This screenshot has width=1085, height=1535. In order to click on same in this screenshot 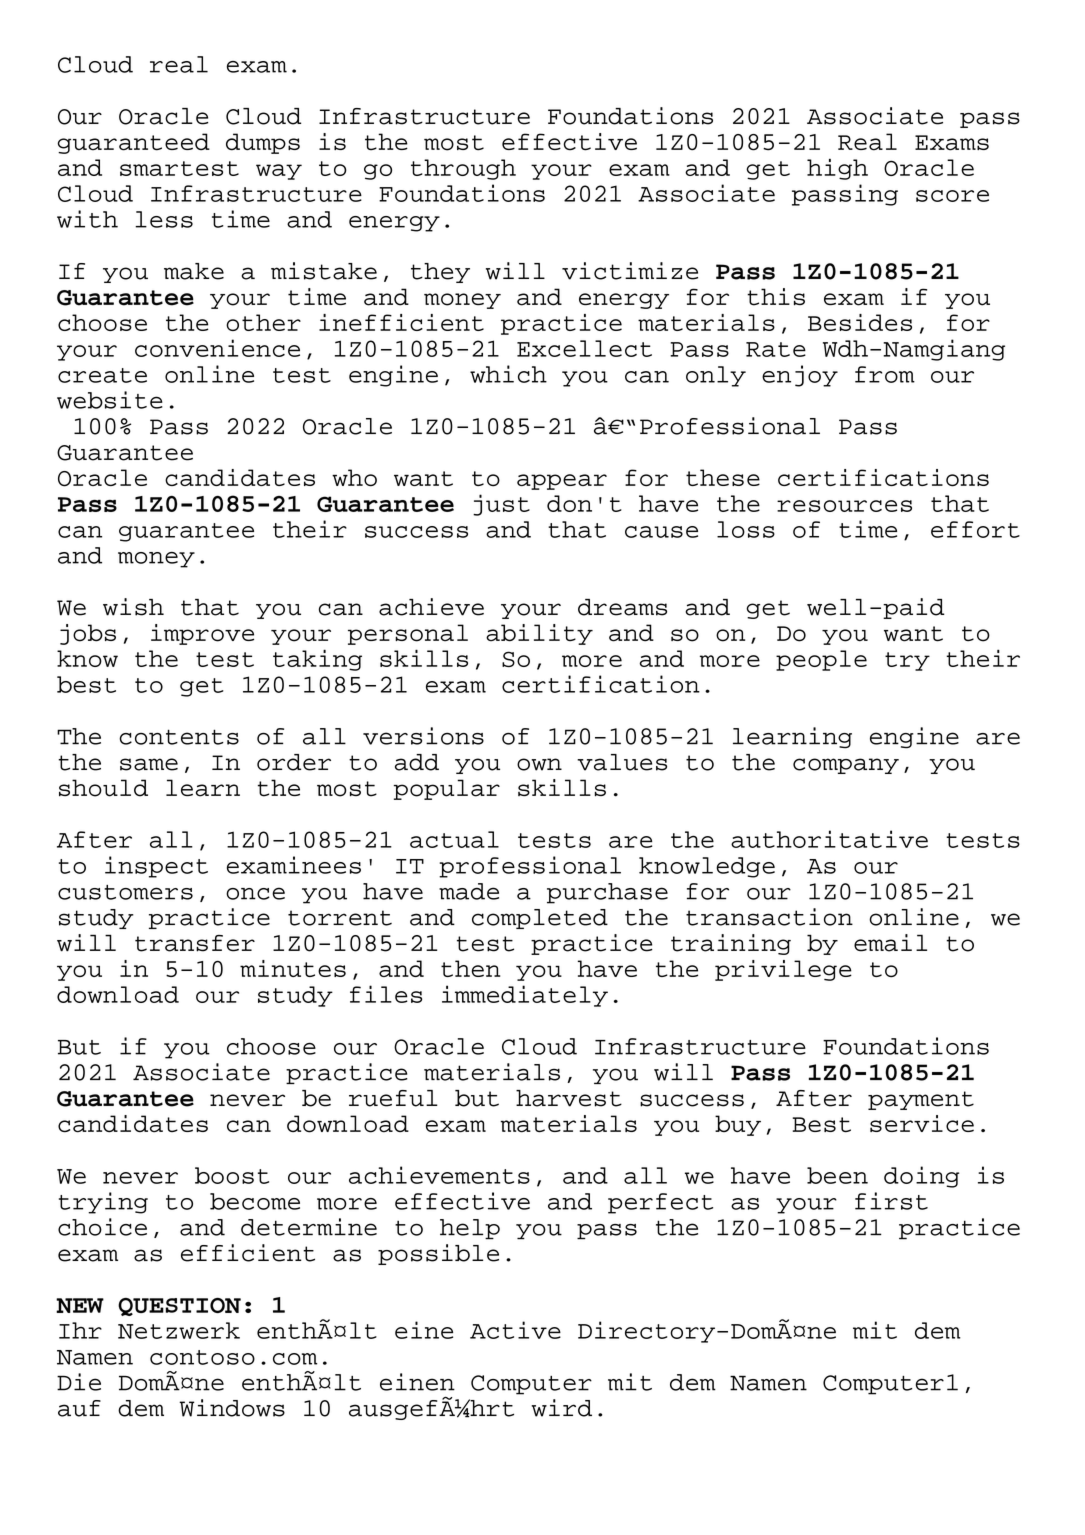, I will do `click(149, 764)`.
